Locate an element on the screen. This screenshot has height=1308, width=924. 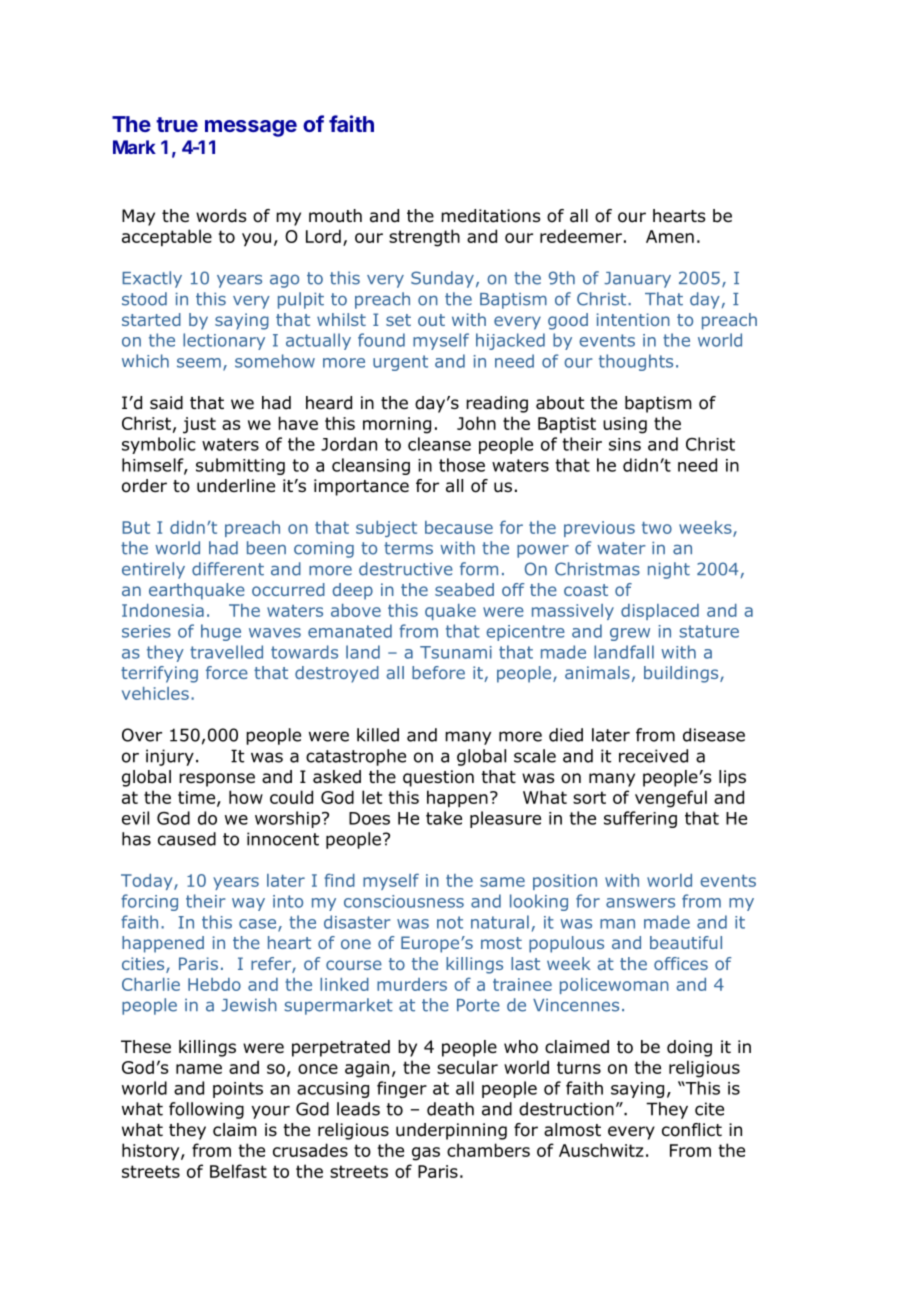
underline is located at coordinates (236, 486).
